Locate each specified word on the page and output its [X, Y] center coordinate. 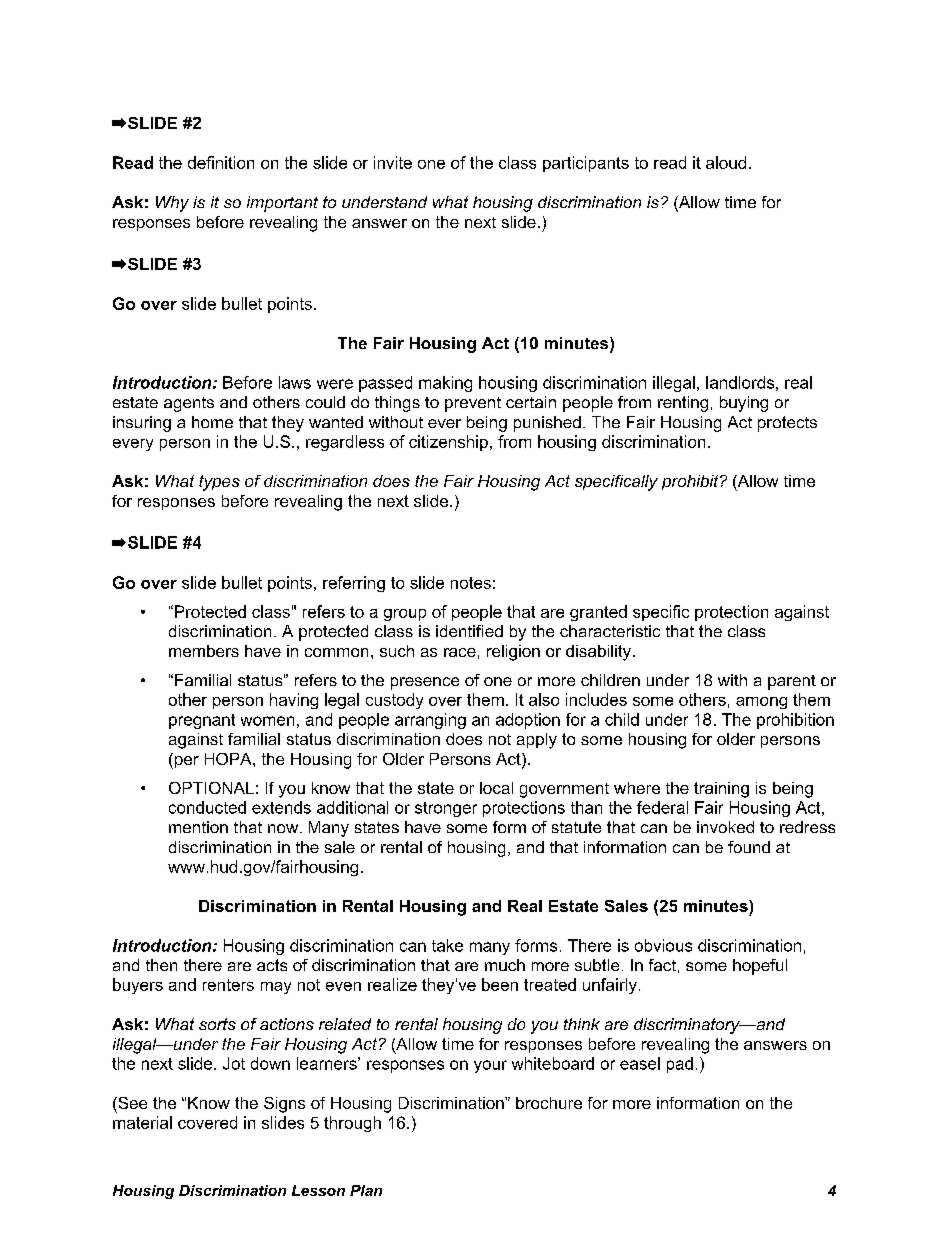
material [142, 1122]
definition [221, 162]
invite [393, 162]
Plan [366, 1190]
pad [680, 1065]
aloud [726, 162]
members [204, 651]
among [761, 703]
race [460, 652]
